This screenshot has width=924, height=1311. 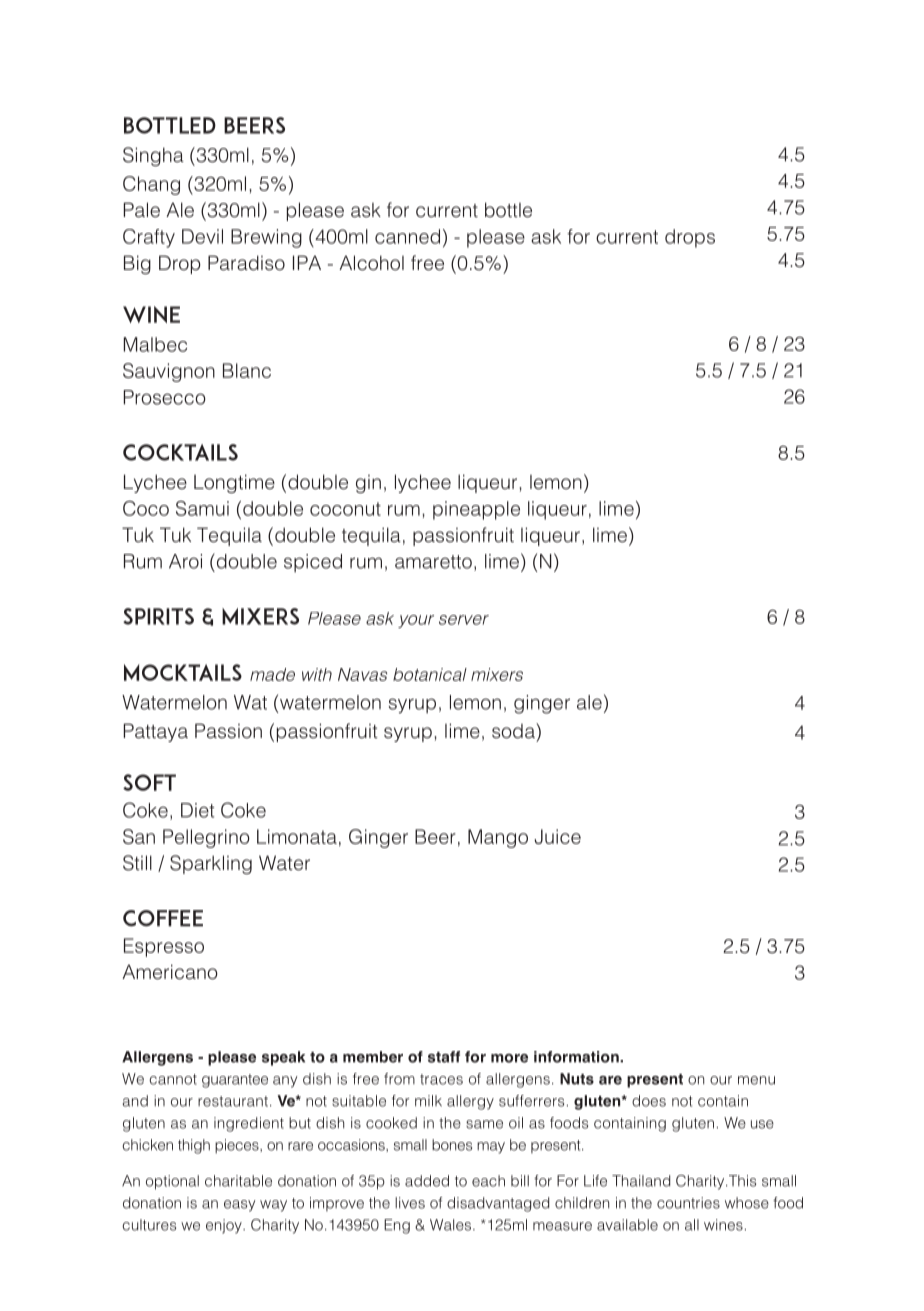 I want to click on Espresso, so click(x=164, y=947).
